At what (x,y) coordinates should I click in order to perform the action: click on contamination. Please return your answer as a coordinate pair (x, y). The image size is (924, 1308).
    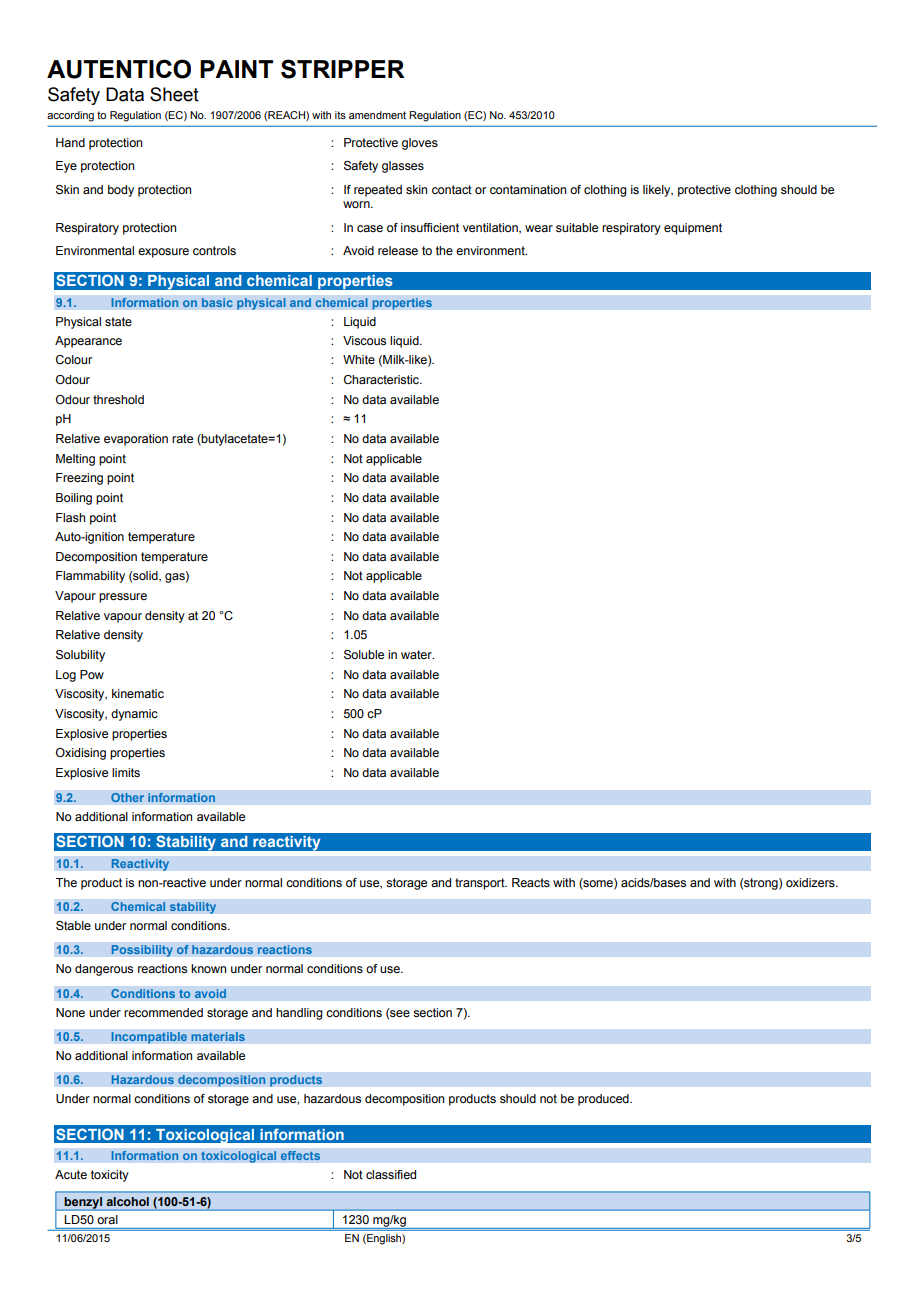
    Looking at the image, I should click on (528, 189).
